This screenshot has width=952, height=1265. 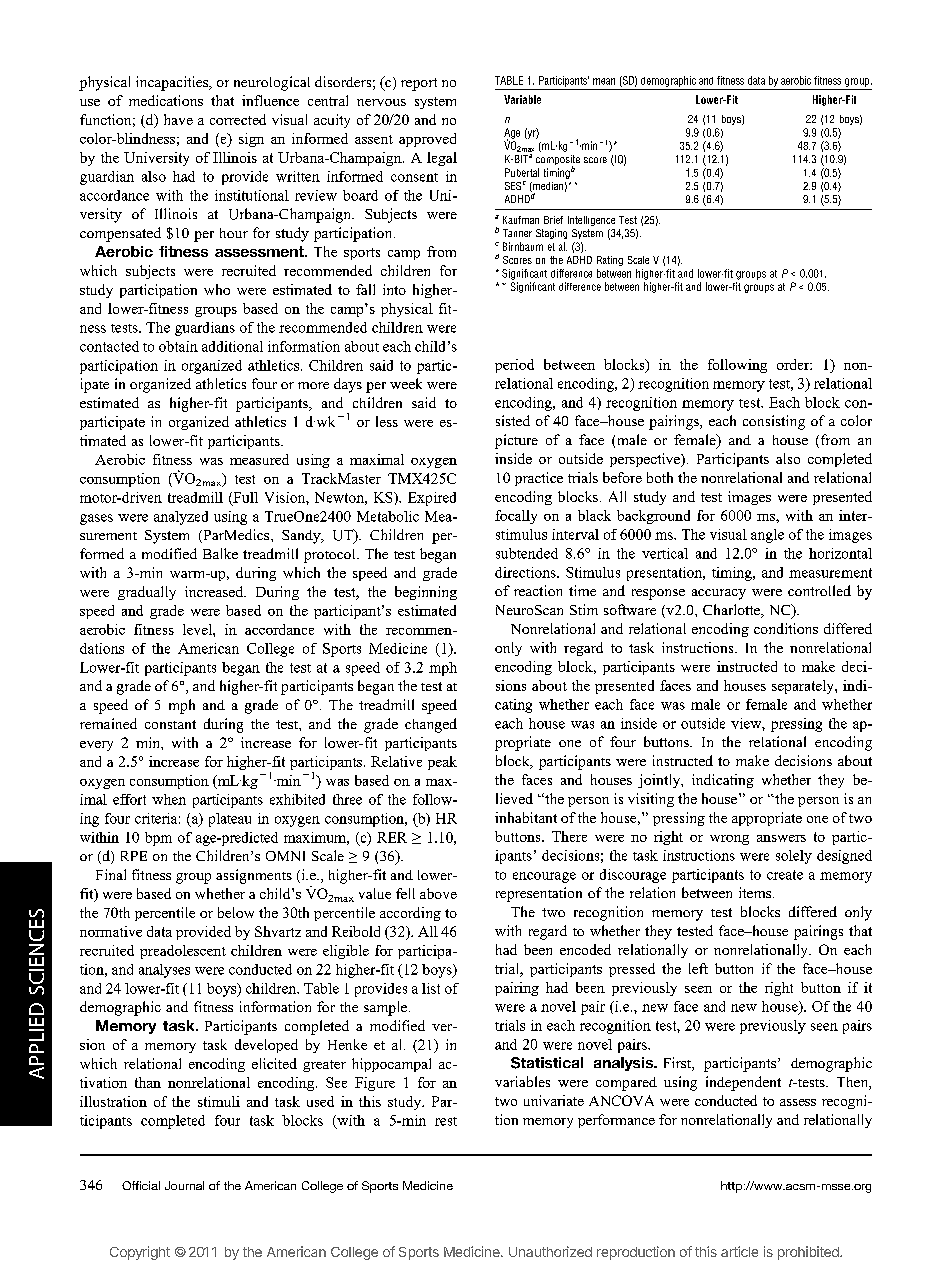 What do you see at coordinates (164, 971) in the screenshot?
I see `analyses` at bounding box center [164, 971].
